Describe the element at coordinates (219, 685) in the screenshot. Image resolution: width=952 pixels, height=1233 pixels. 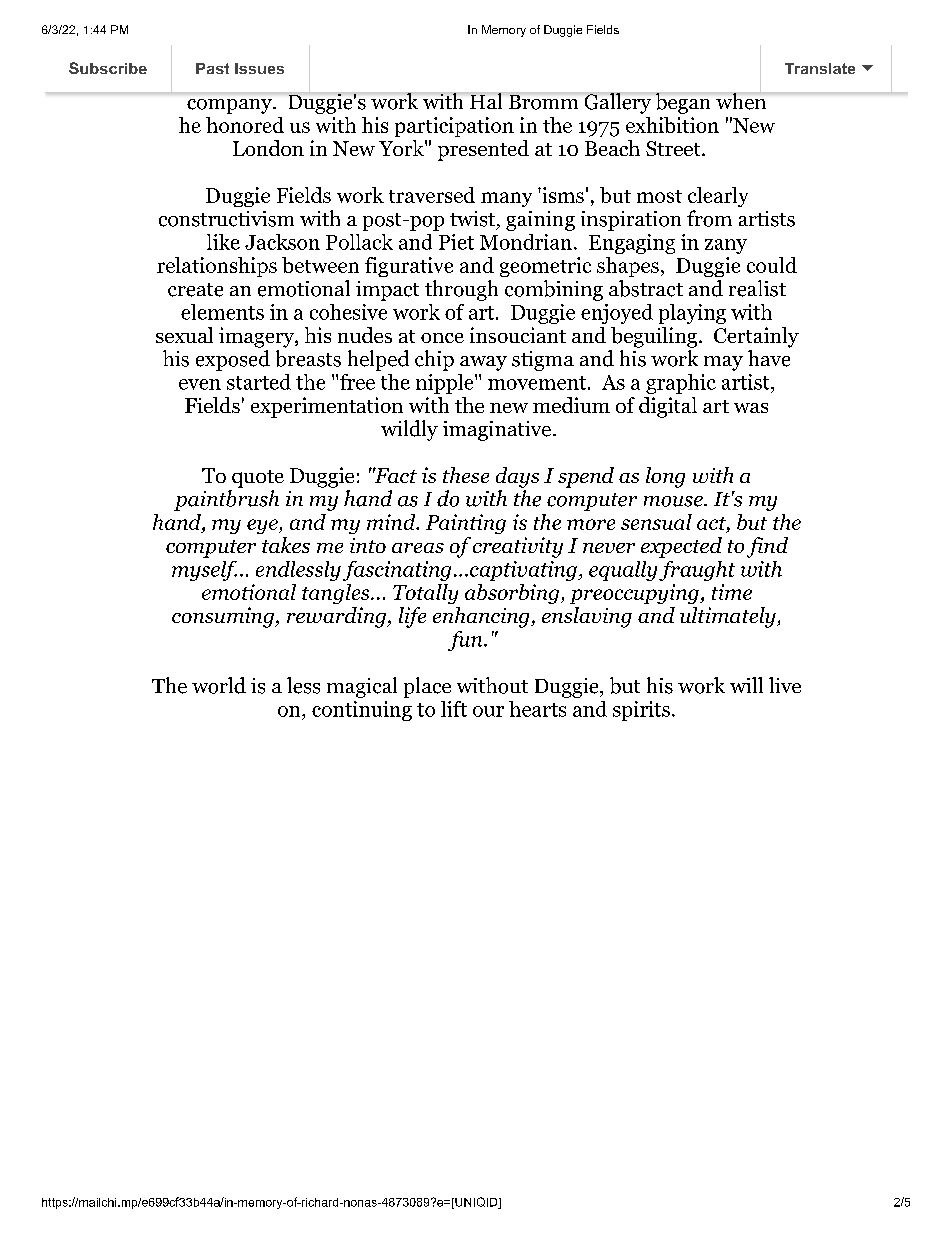
I see `world` at that location.
